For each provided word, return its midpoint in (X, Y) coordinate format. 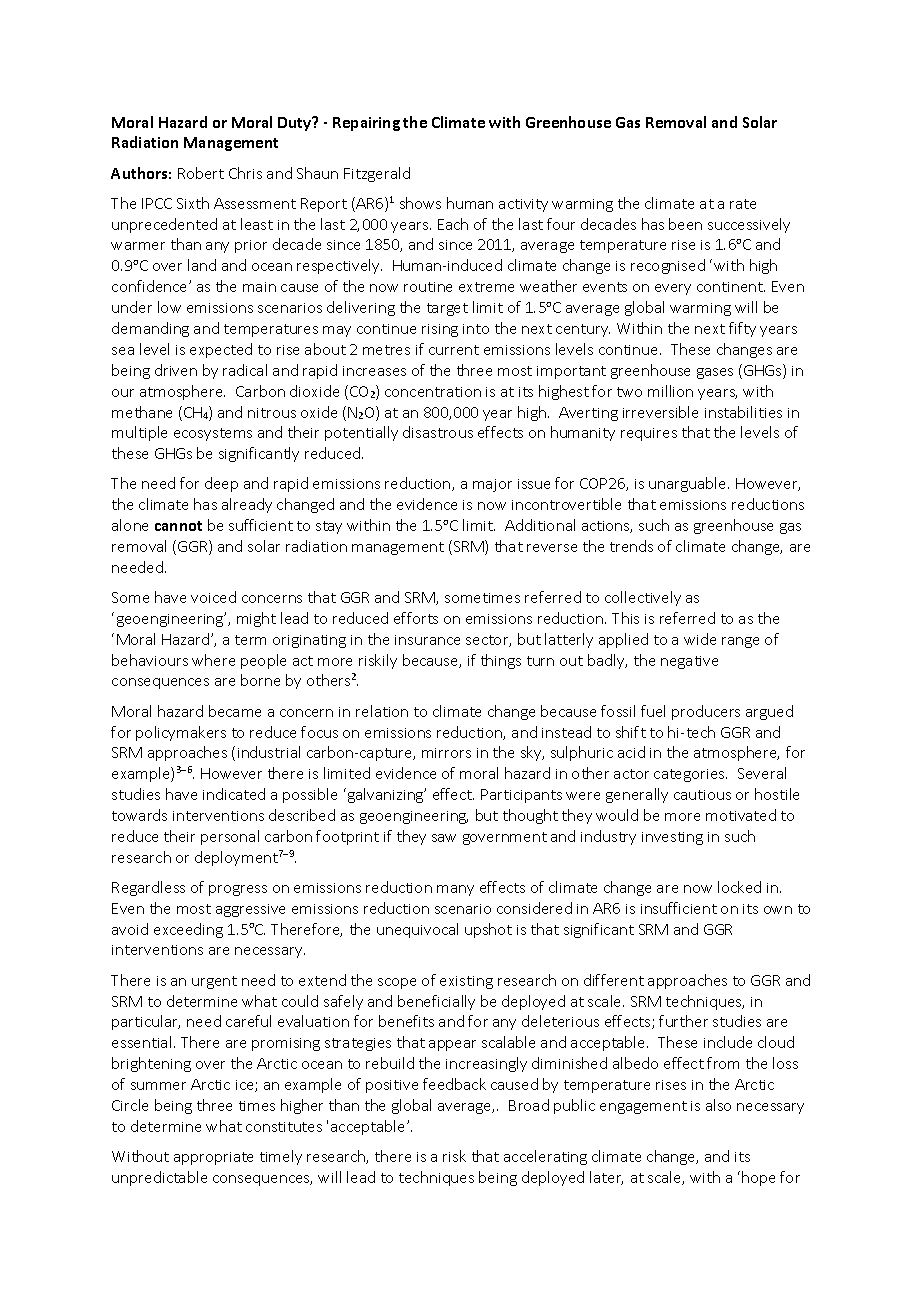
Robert (201, 173)
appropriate (213, 1158)
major (492, 485)
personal (230, 837)
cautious (702, 795)
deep (221, 484)
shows (420, 203)
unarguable (689, 484)
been (685, 224)
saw (444, 838)
